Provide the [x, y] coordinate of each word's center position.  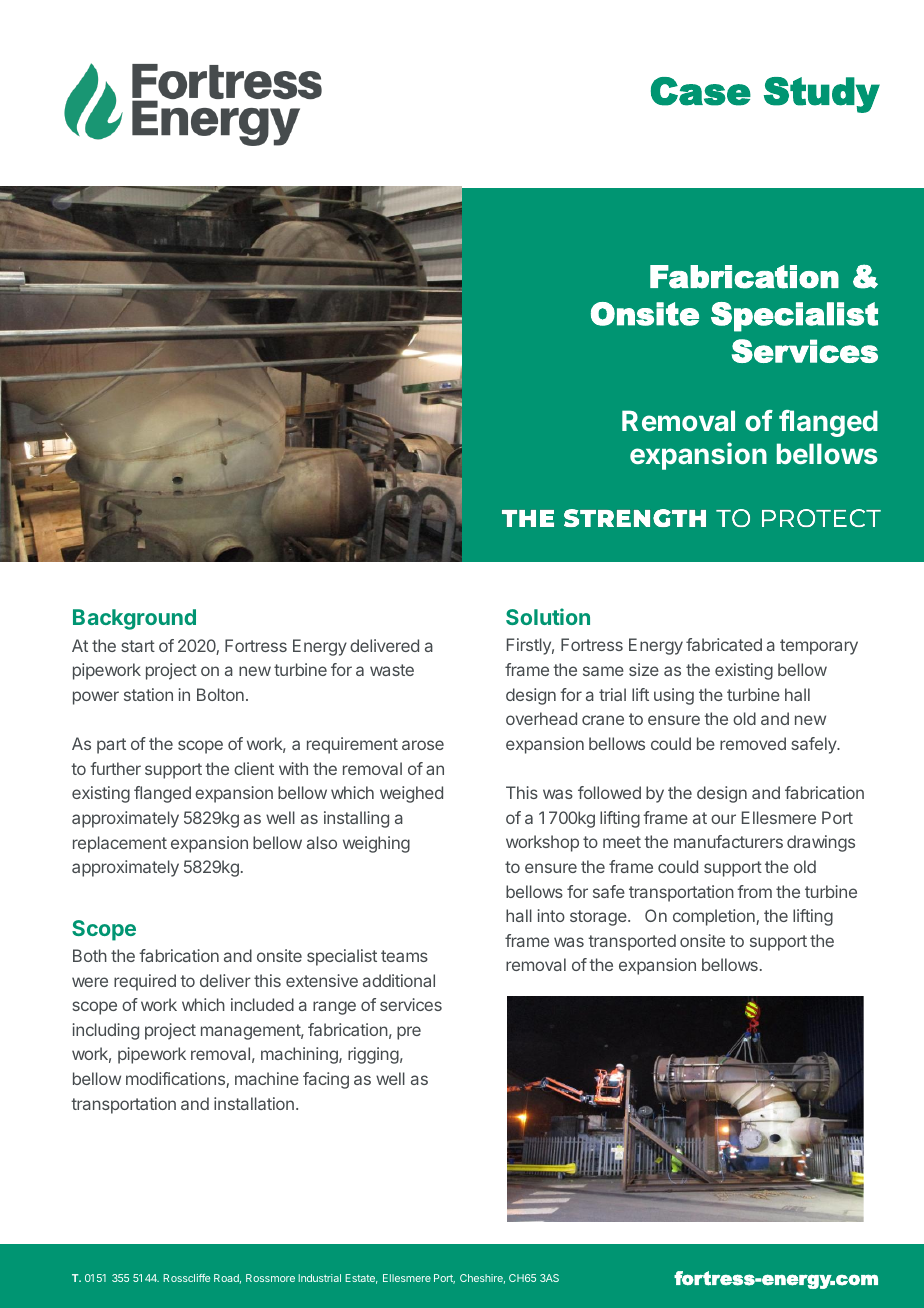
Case [701, 91]
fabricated [724, 644]
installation [254, 1103]
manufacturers [728, 841]
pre [409, 1033]
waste [392, 670]
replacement [120, 844]
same [603, 671]
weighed [411, 794]
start [138, 646]
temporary [819, 647]
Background [134, 619]
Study [822, 95]
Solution [548, 616]
